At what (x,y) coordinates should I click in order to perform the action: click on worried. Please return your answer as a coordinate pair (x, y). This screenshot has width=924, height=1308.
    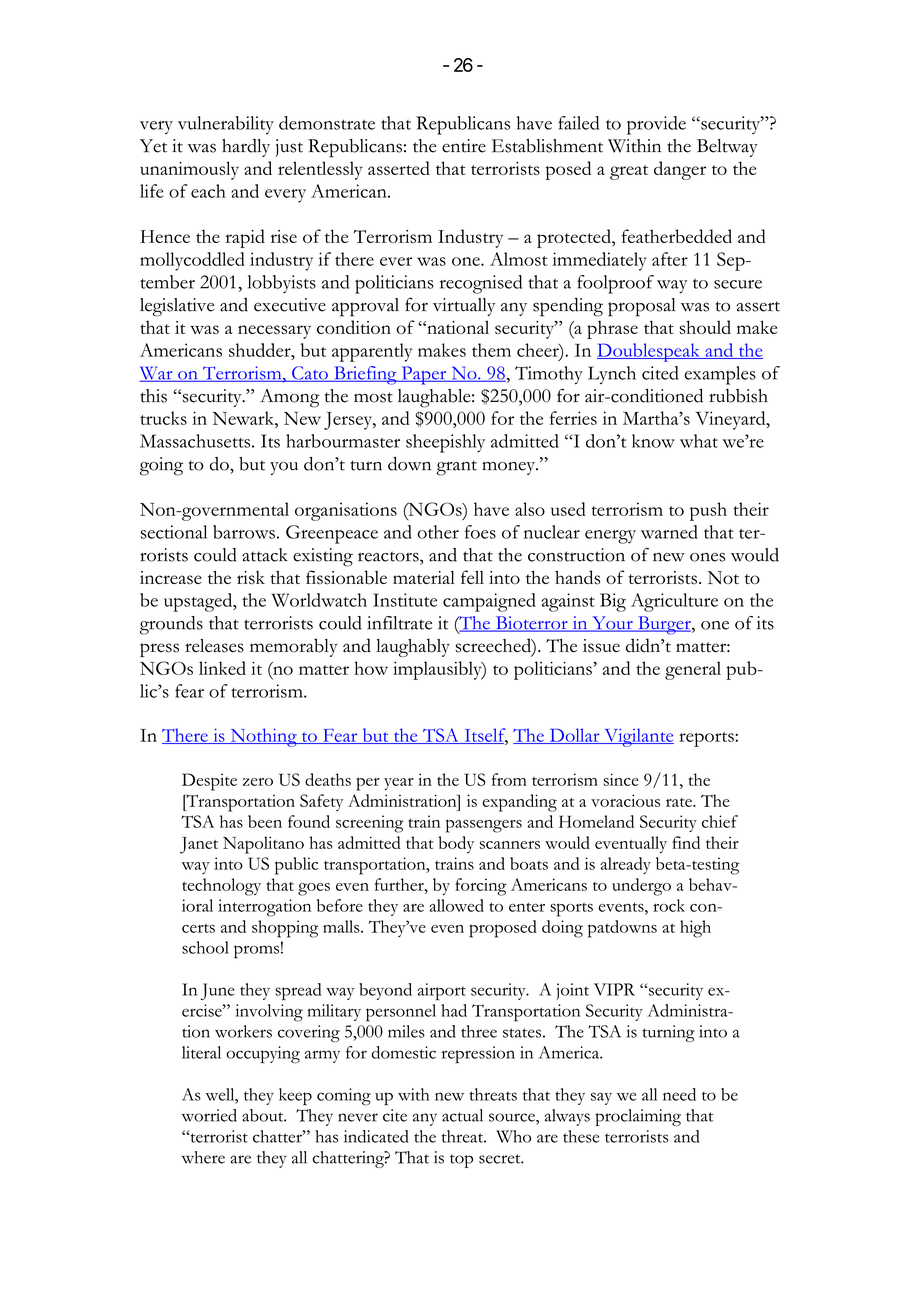
    Looking at the image, I should click on (209, 1115).
